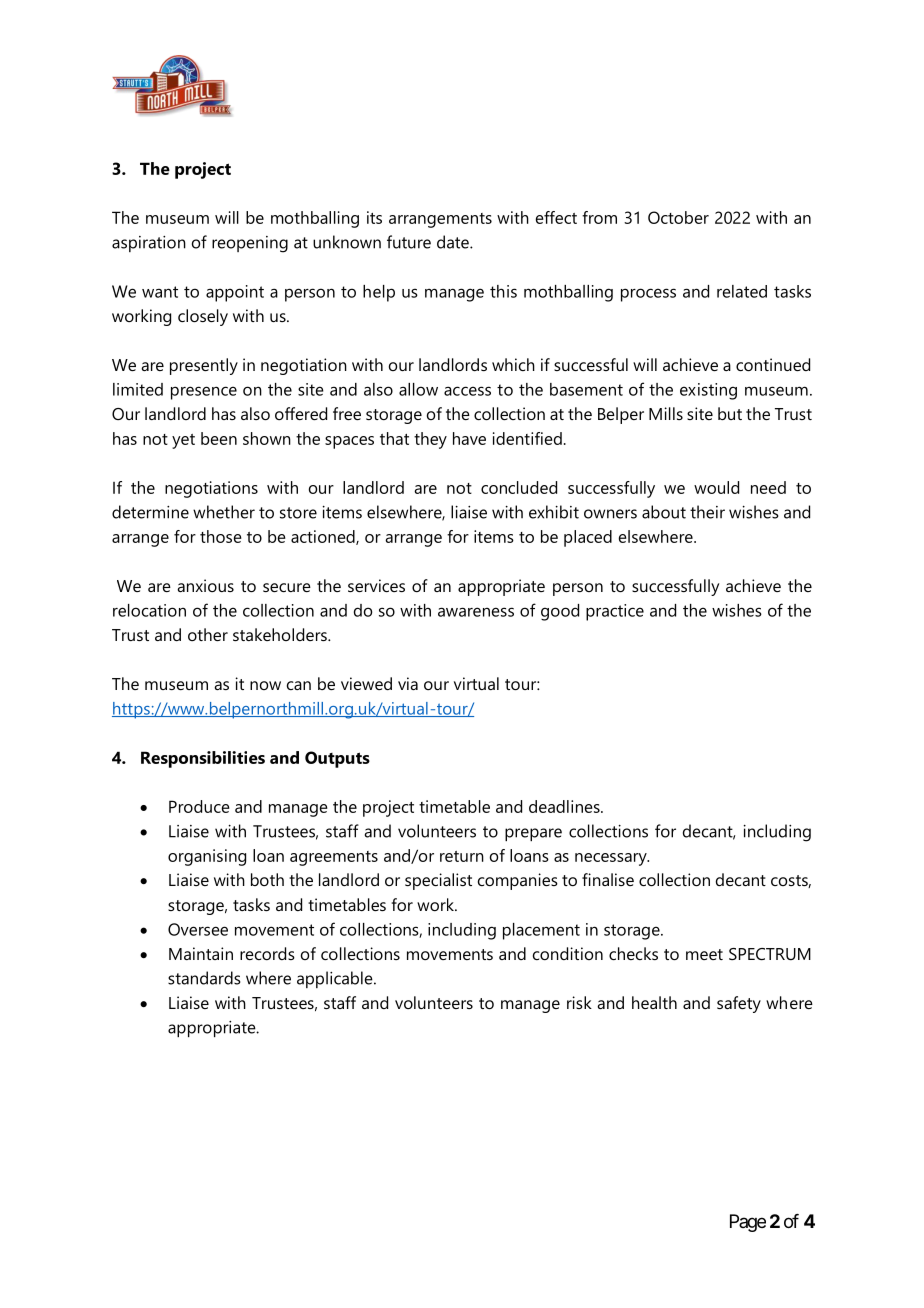  I want to click on finalise, so click(608, 879).
